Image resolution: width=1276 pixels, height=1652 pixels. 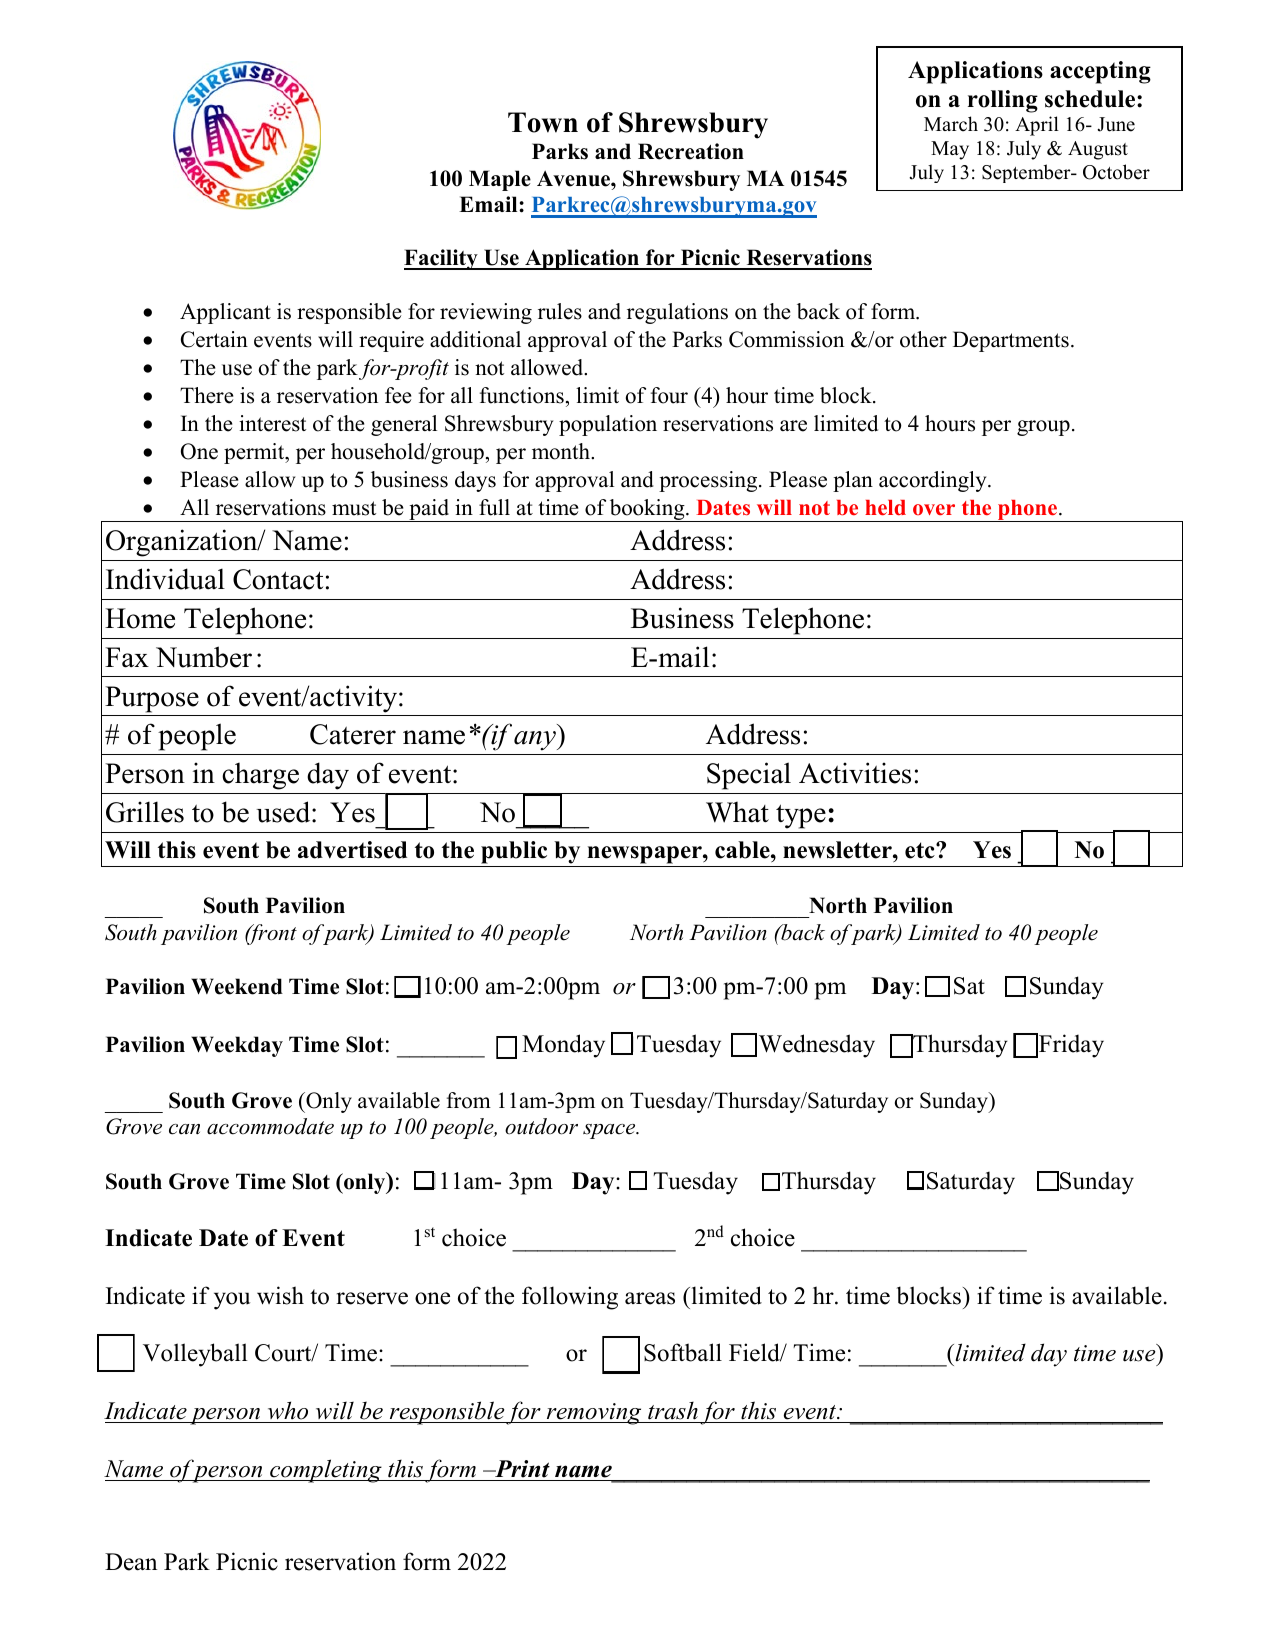 I want to click on areas, so click(x=650, y=1298).
